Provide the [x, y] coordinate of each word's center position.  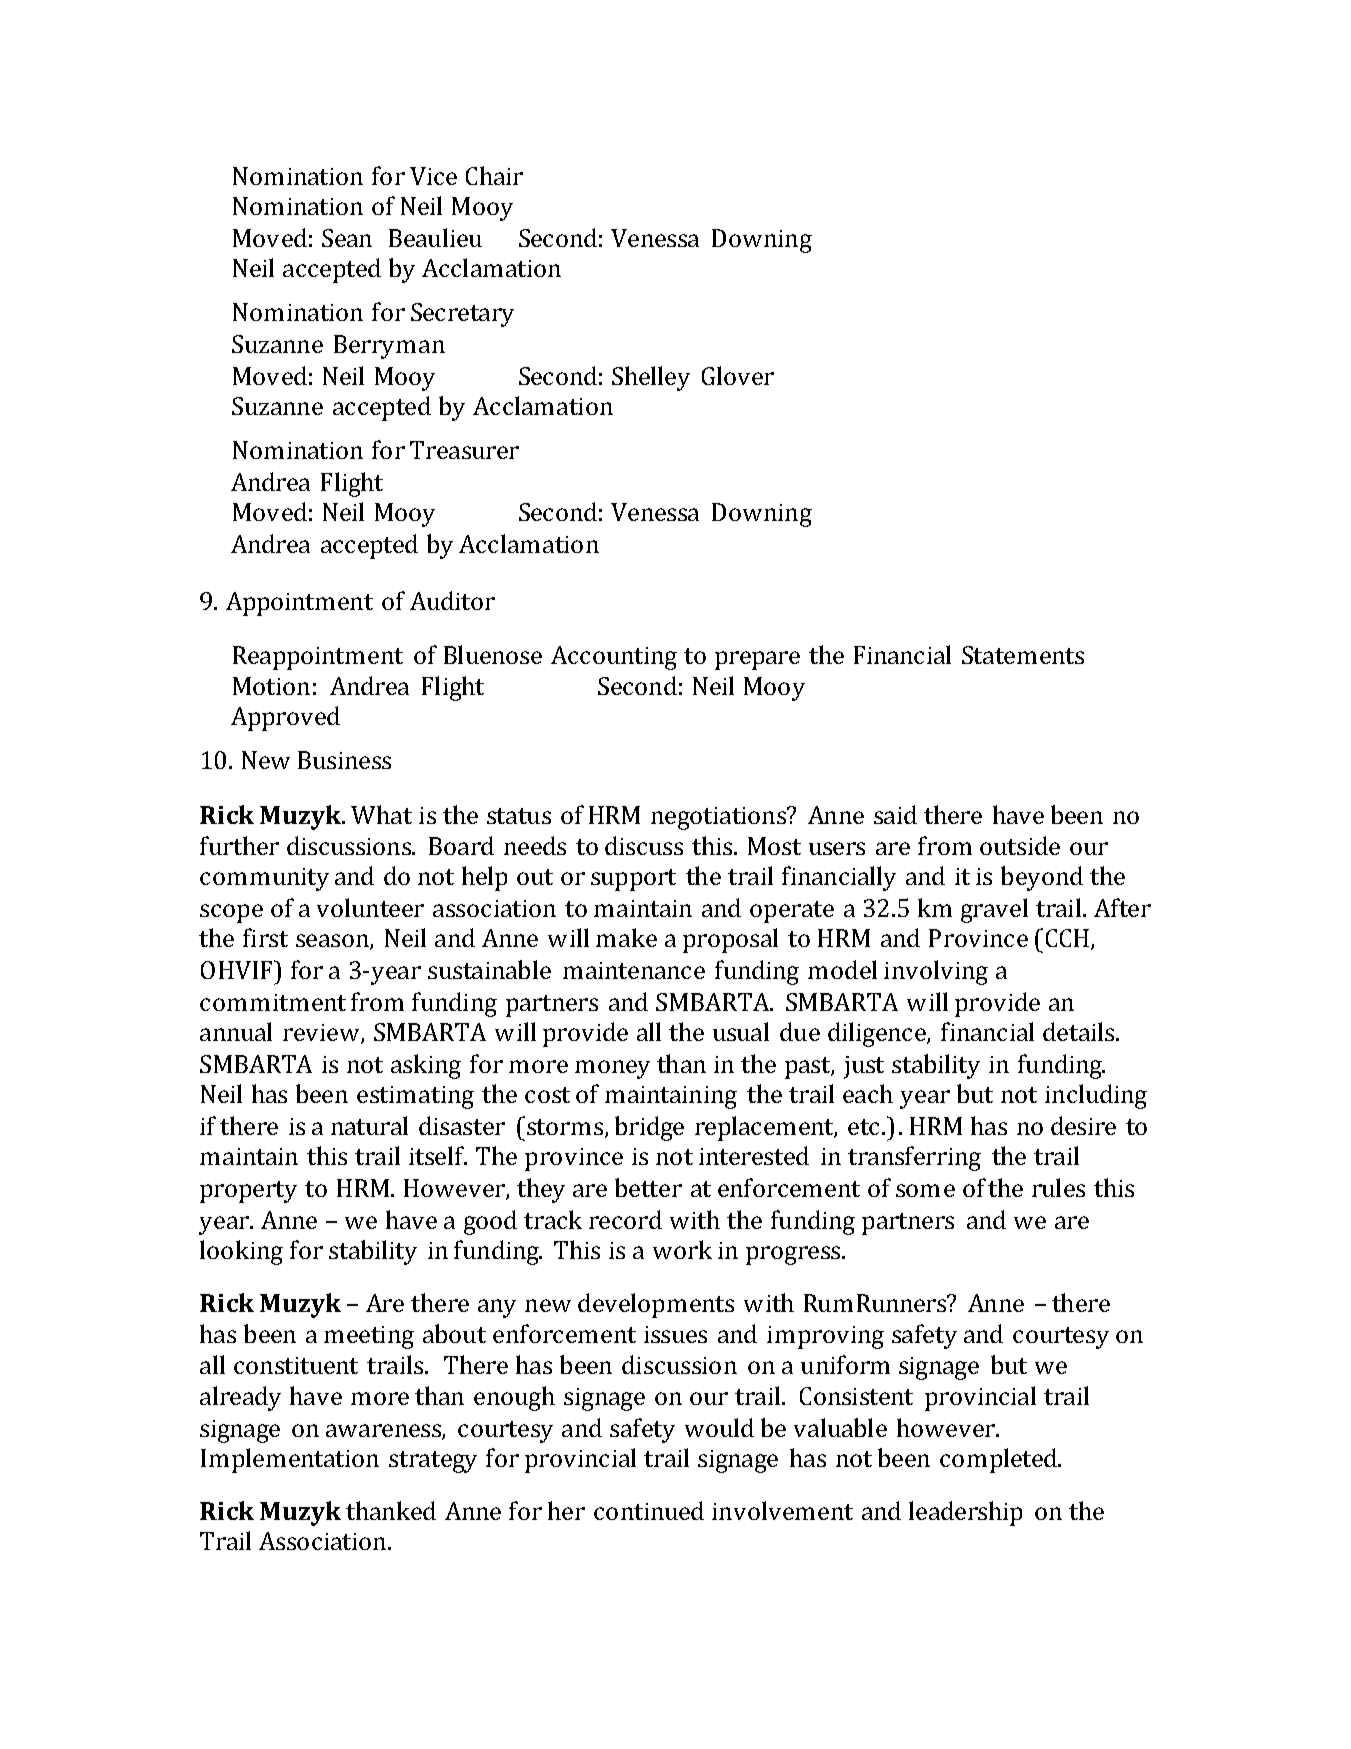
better [648, 1187]
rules [1058, 1187]
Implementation [290, 1460]
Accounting [614, 658]
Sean [347, 238]
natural [369, 1125]
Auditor [452, 600]
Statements [1023, 655]
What [381, 814]
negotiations [720, 818]
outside [1020, 845]
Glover [738, 375]
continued [649, 1510]
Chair [494, 175]
